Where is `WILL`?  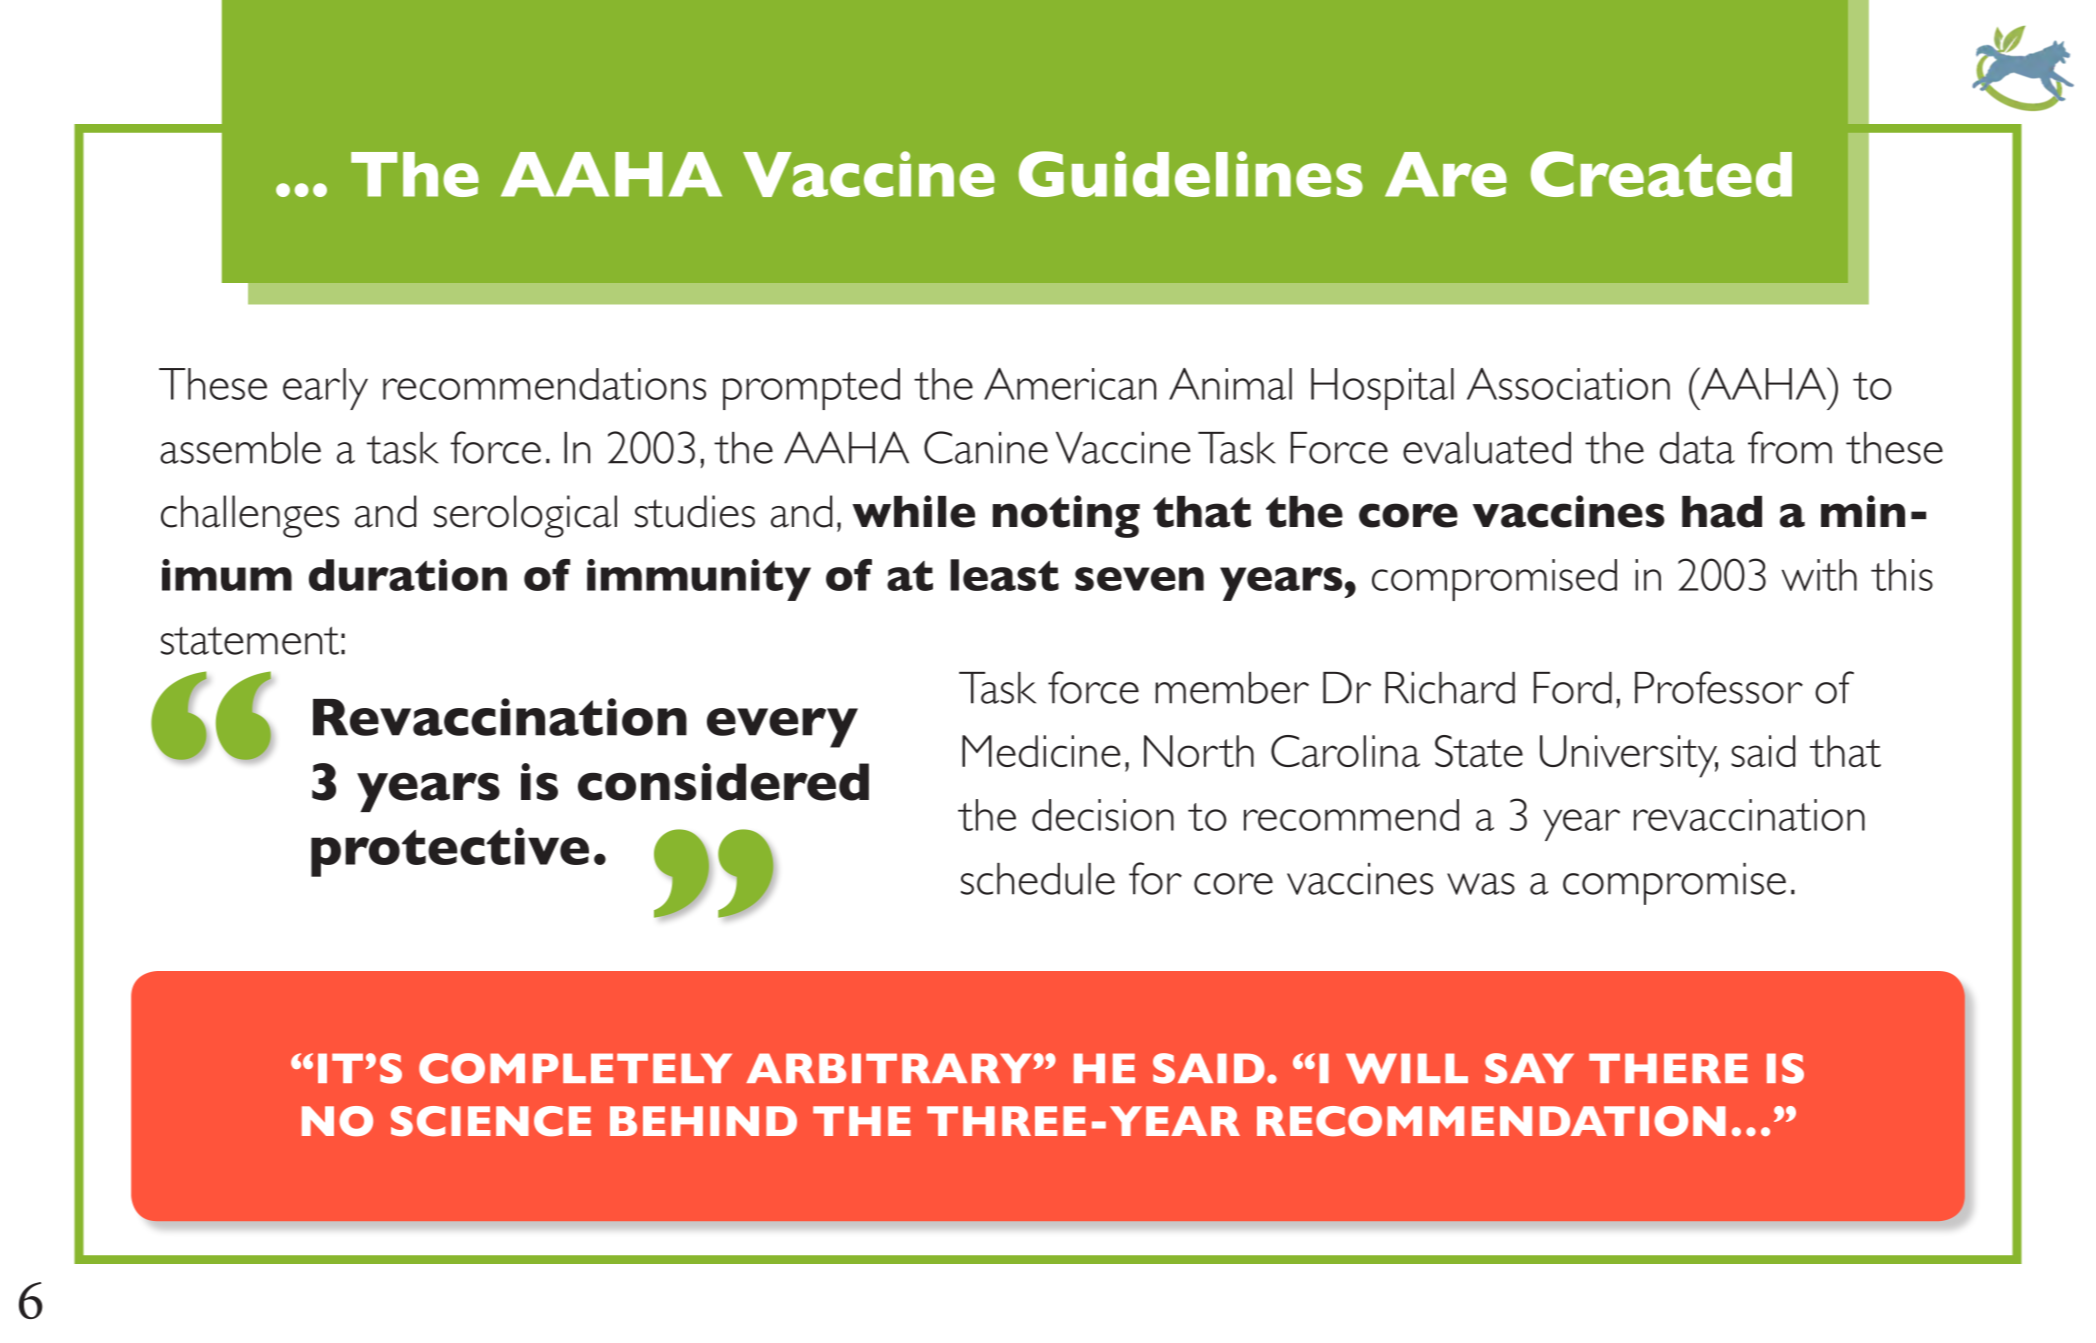
WILL is located at coordinates (1407, 1068).
